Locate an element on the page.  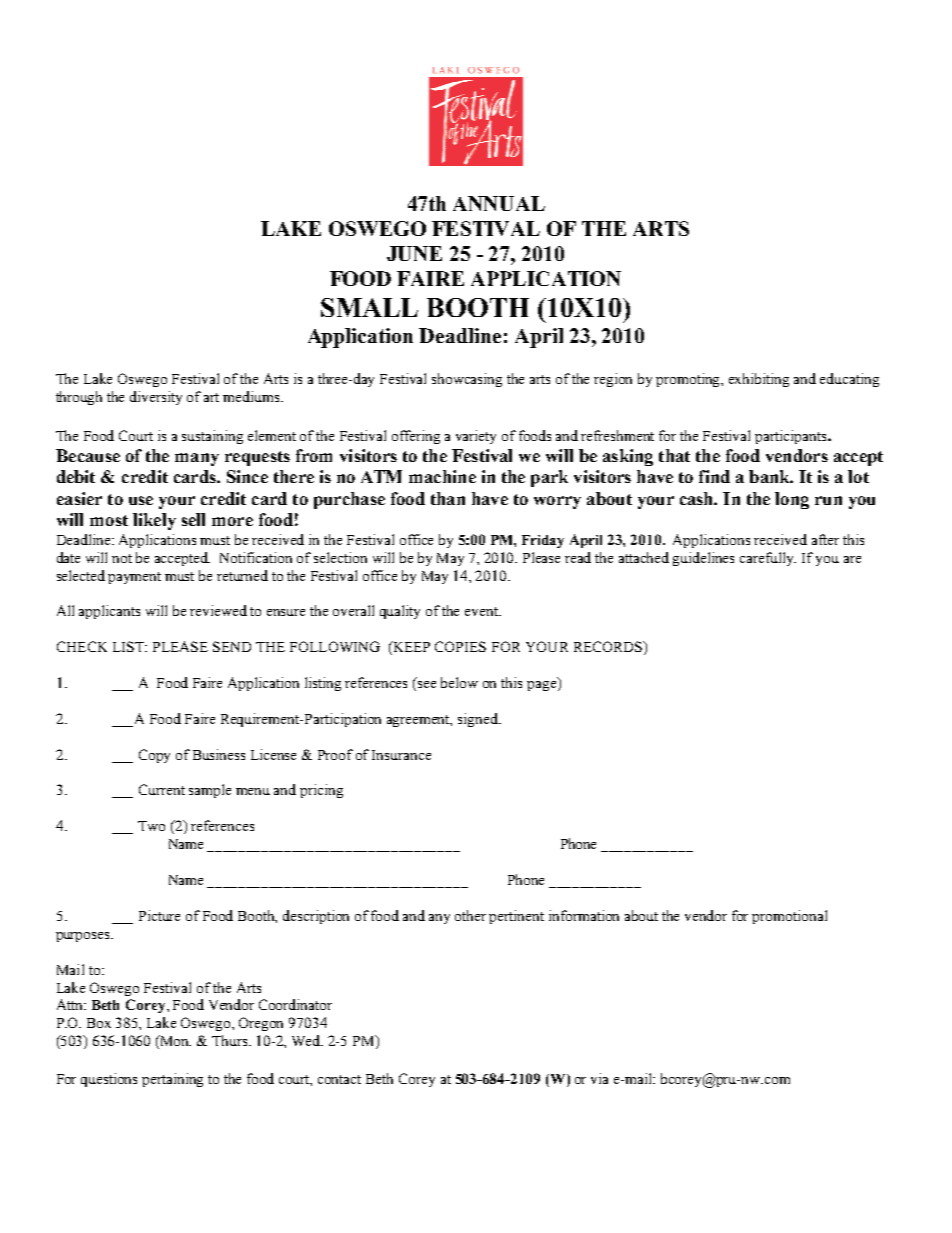
Mon is located at coordinates (174, 1042).
